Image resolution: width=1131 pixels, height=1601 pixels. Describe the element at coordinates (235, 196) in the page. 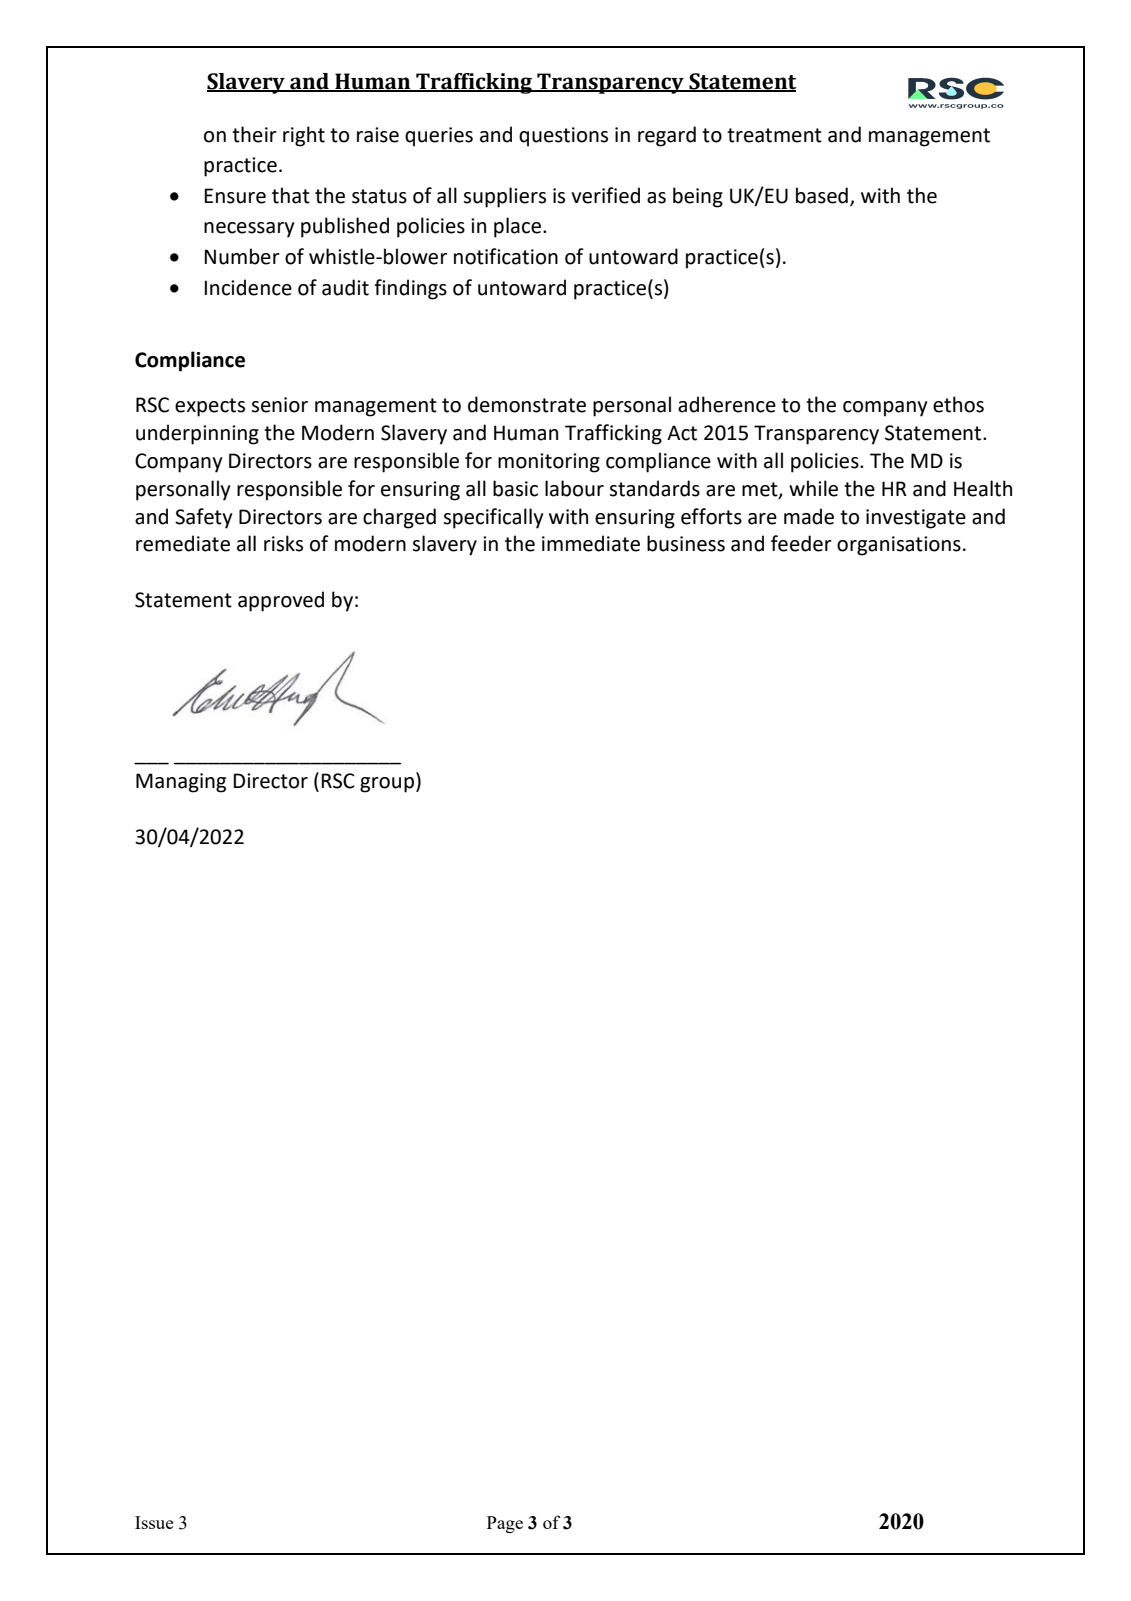

I see `Ensure` at that location.
